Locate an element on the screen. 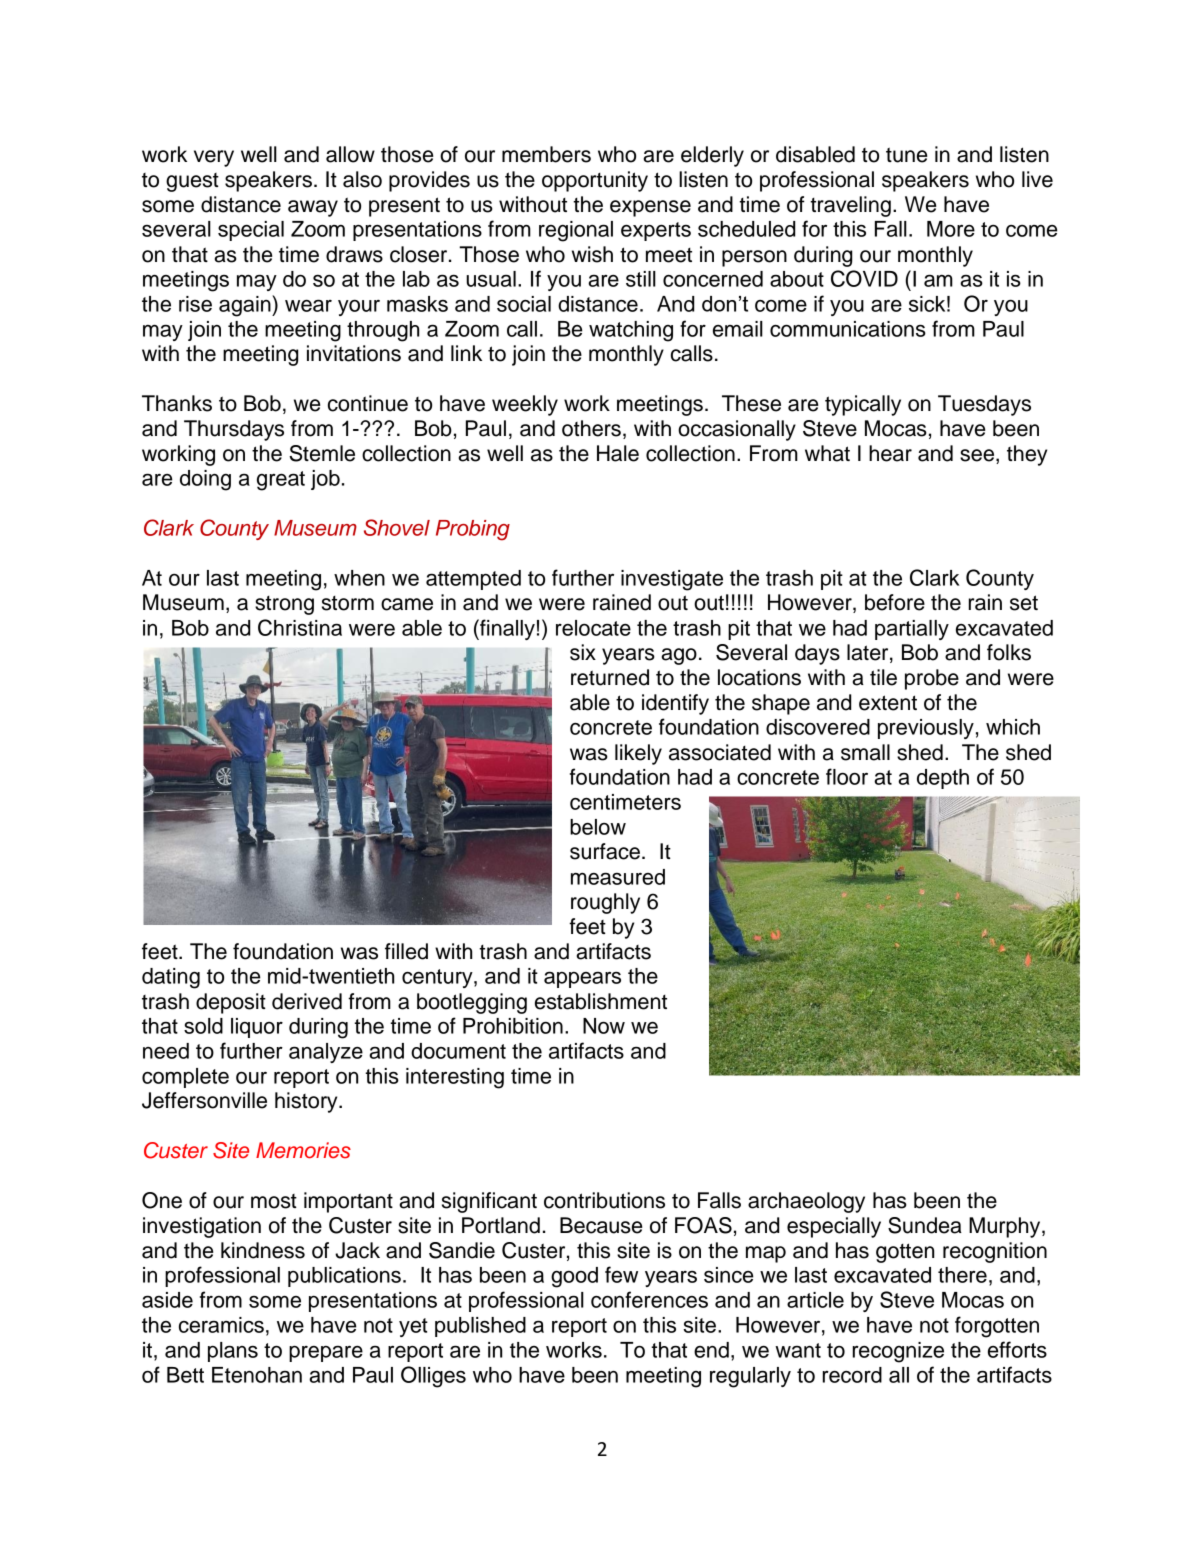 Image resolution: width=1204 pixels, height=1559 pixels. derived is located at coordinates (307, 1001).
